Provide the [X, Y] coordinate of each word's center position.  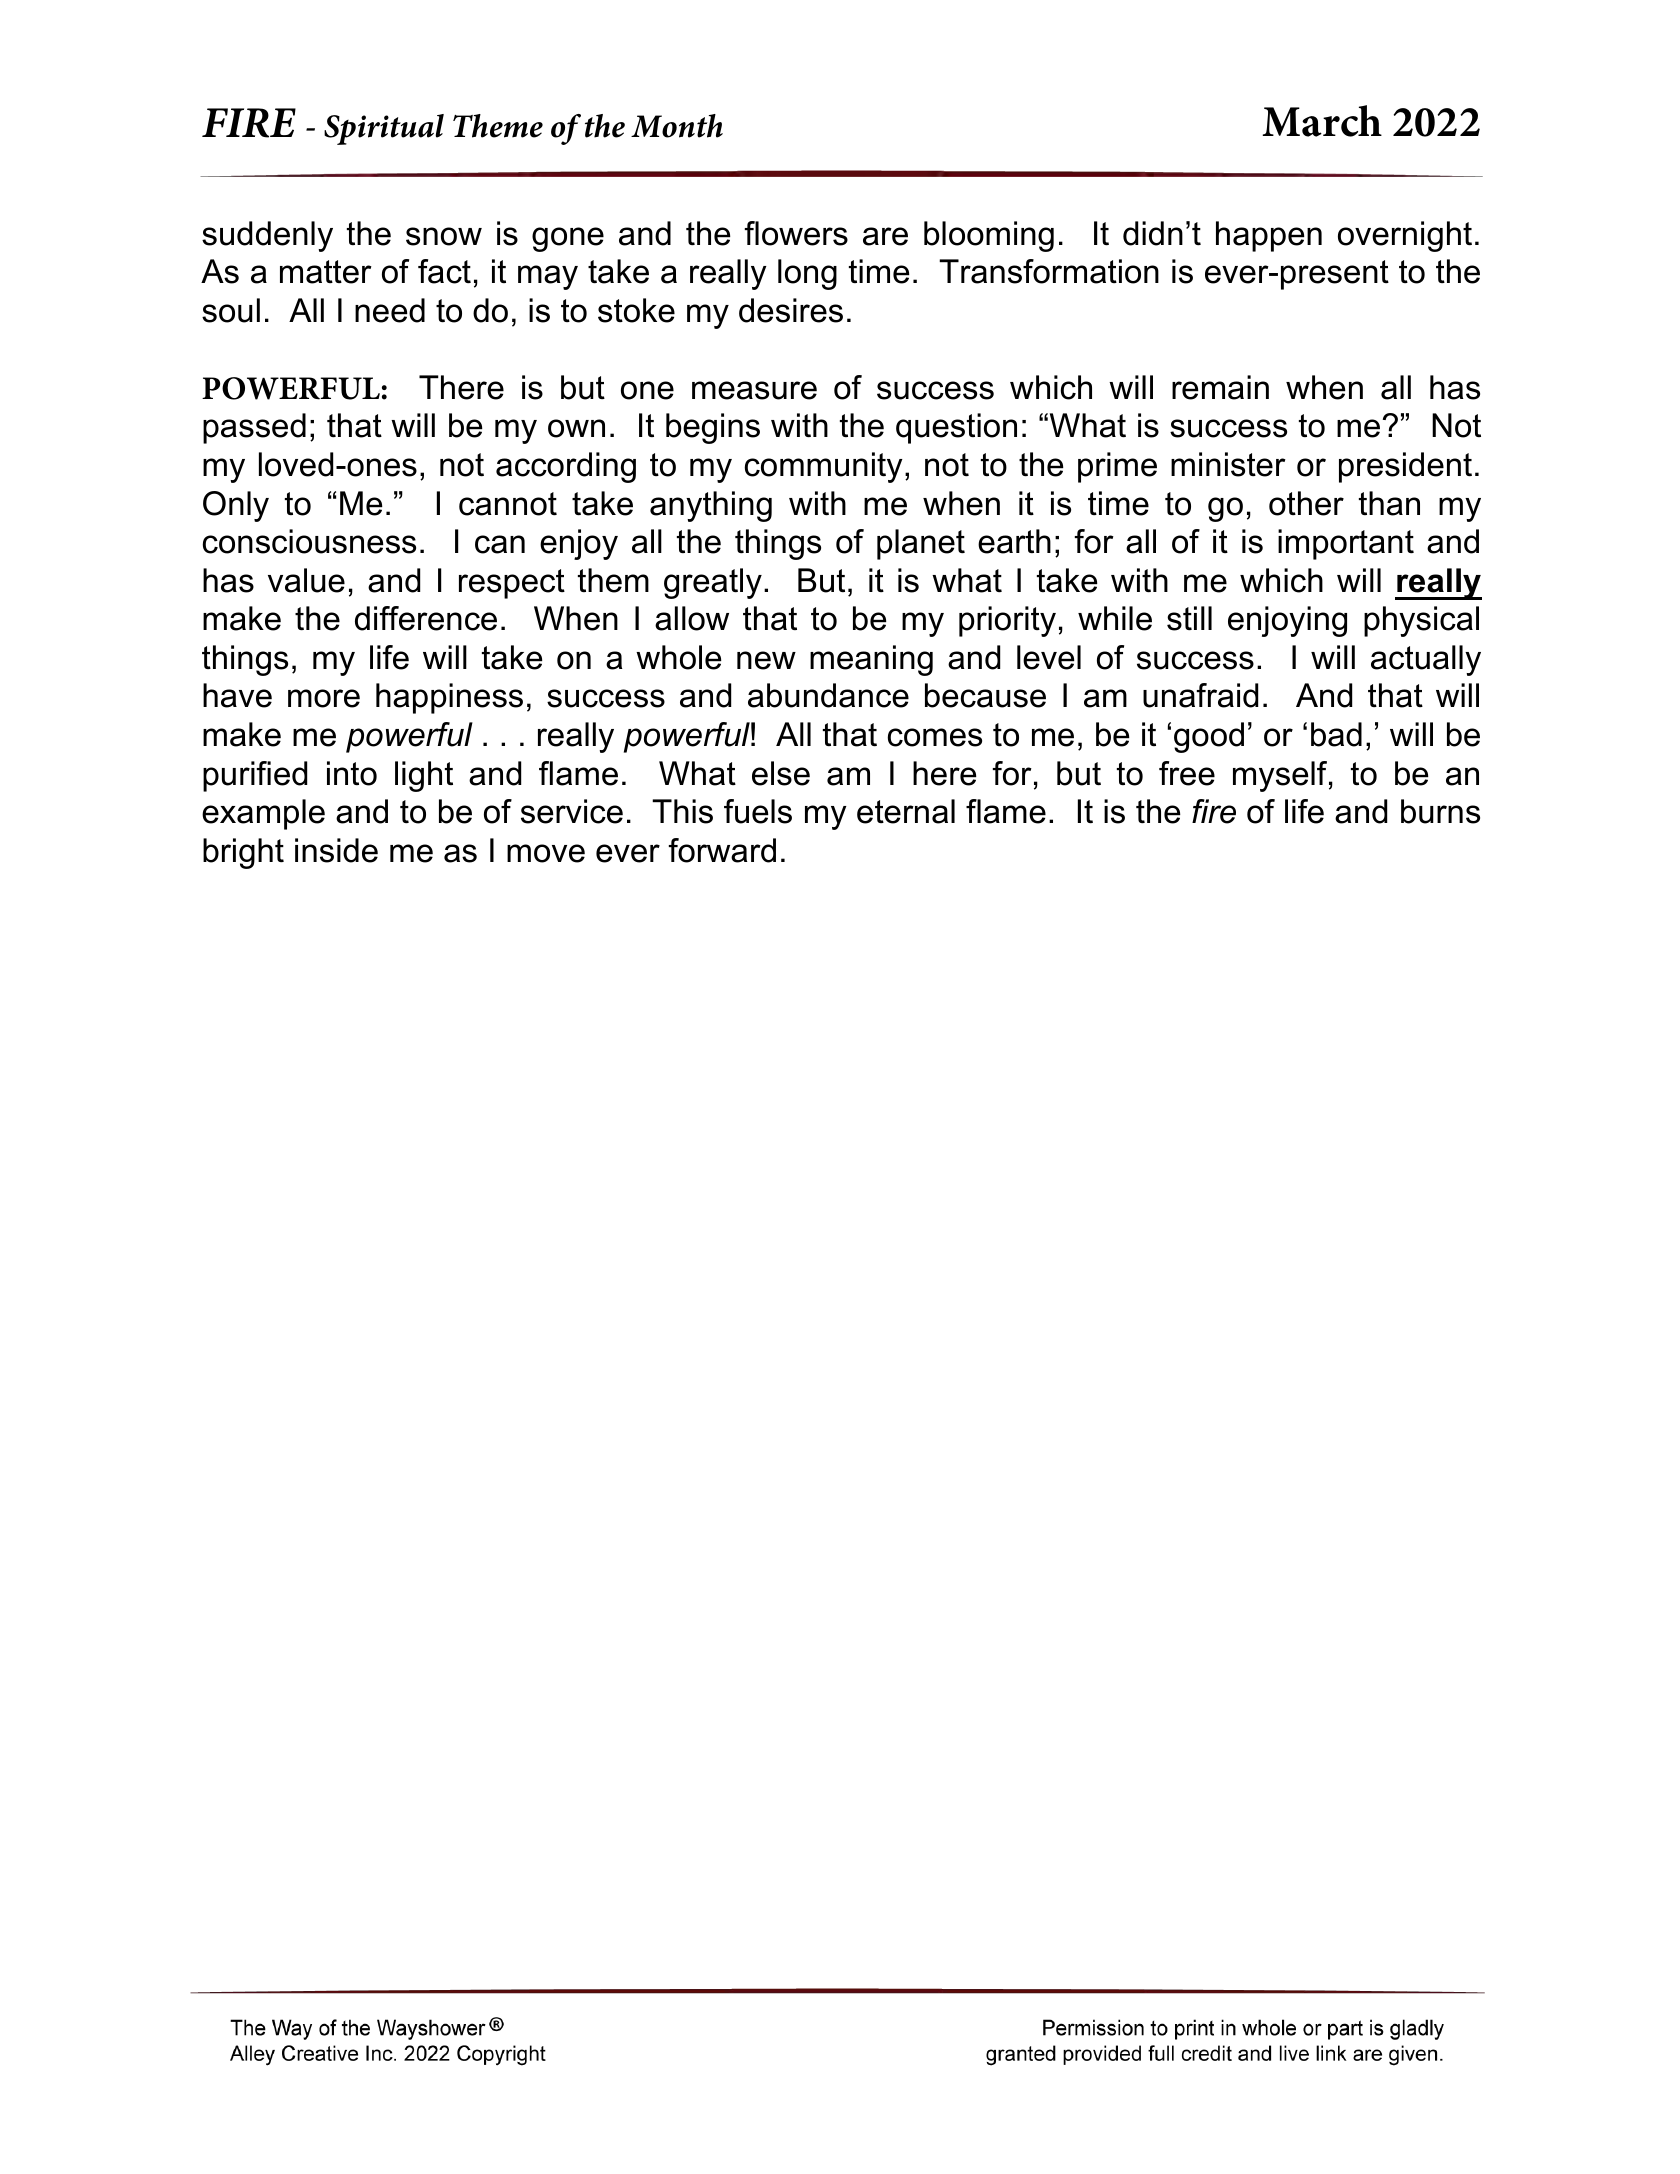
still [1189, 618]
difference [426, 618]
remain [1220, 387]
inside [336, 850]
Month [677, 126]
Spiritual [384, 129]
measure [754, 390]
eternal [906, 811]
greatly [713, 583]
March [1322, 121]
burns [1440, 811]
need [390, 310]
